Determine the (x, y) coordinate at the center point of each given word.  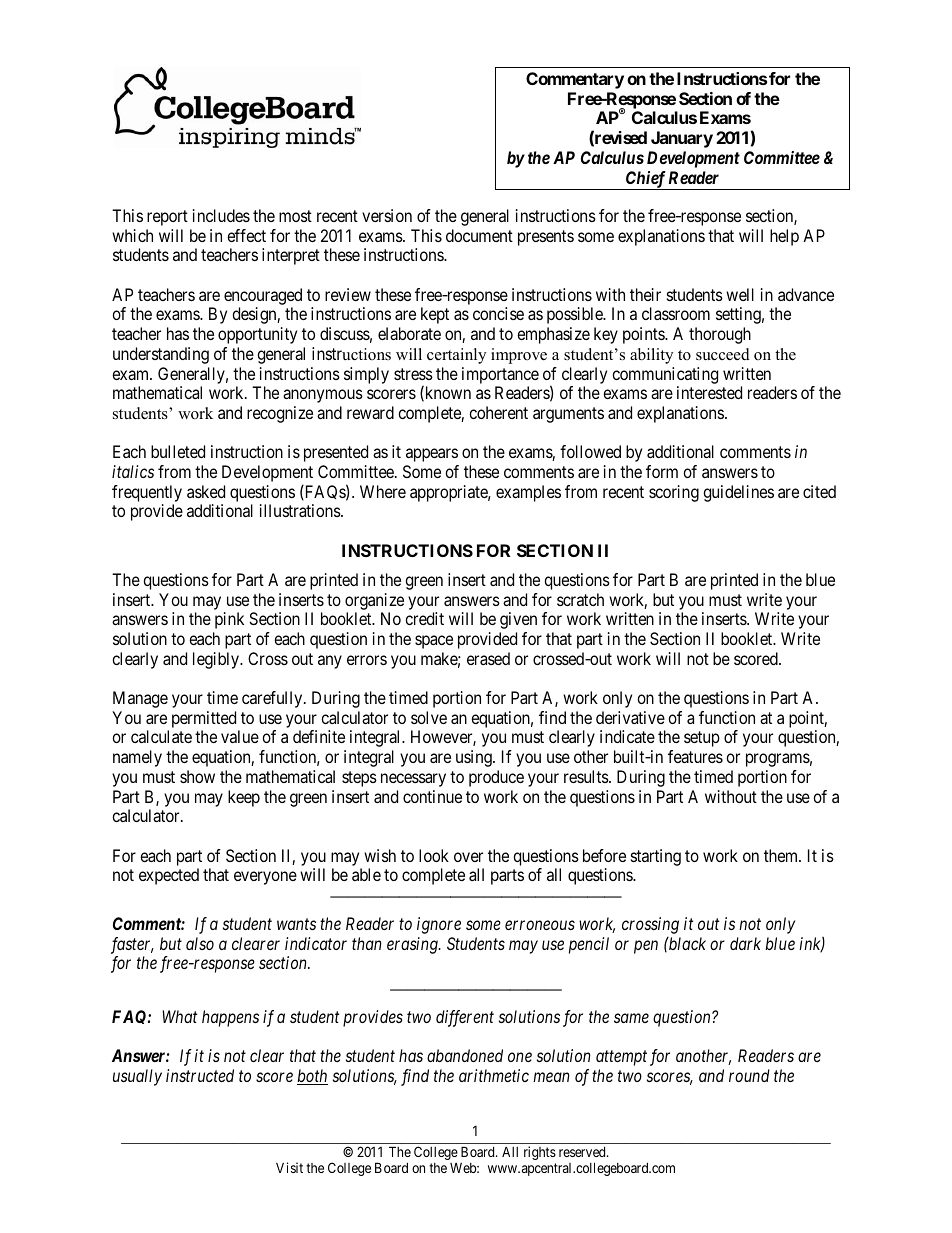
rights (540, 1153)
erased (488, 658)
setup (702, 739)
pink (229, 620)
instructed (200, 1075)
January (682, 139)
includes (221, 215)
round (749, 1075)
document (479, 235)
